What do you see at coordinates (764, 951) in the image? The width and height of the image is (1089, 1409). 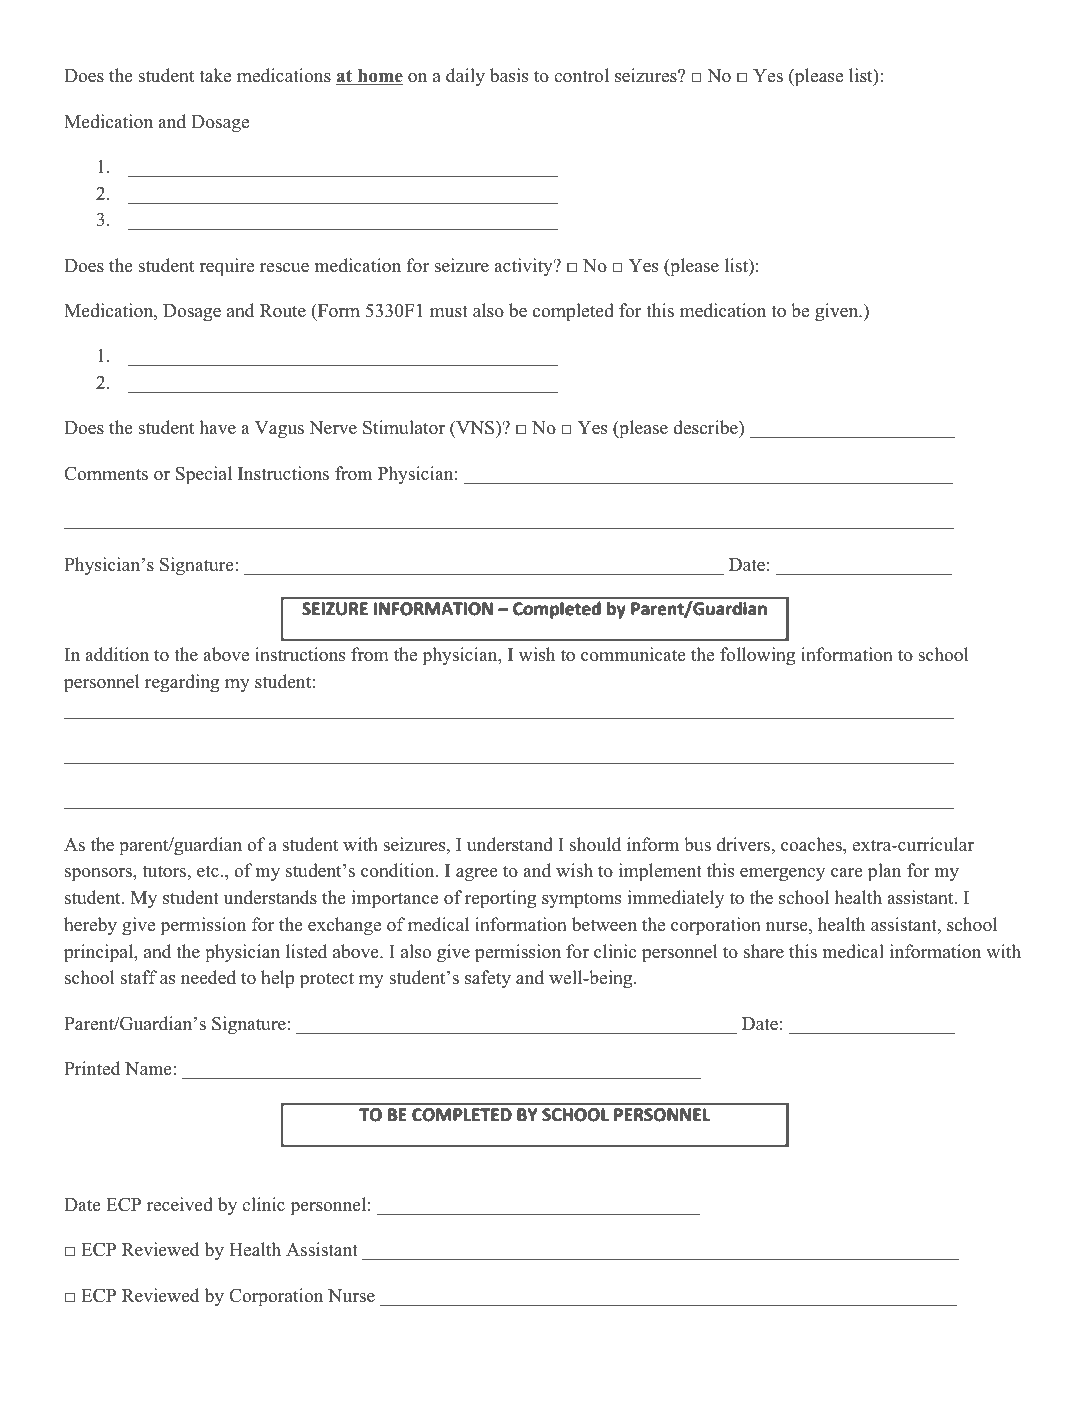 I see `share` at bounding box center [764, 951].
